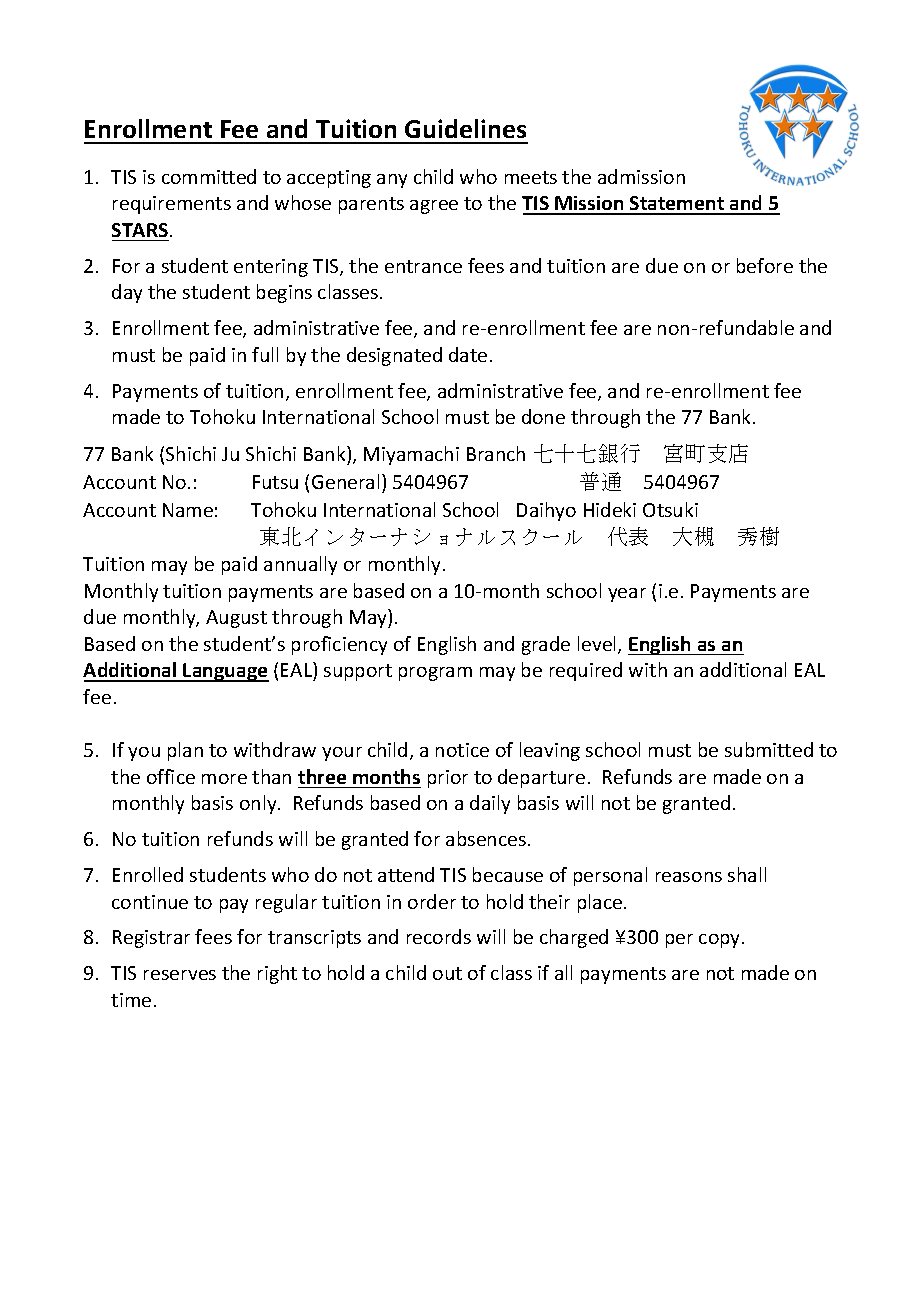  Describe the element at coordinates (496, 453) in the page. I see `Branch` at that location.
